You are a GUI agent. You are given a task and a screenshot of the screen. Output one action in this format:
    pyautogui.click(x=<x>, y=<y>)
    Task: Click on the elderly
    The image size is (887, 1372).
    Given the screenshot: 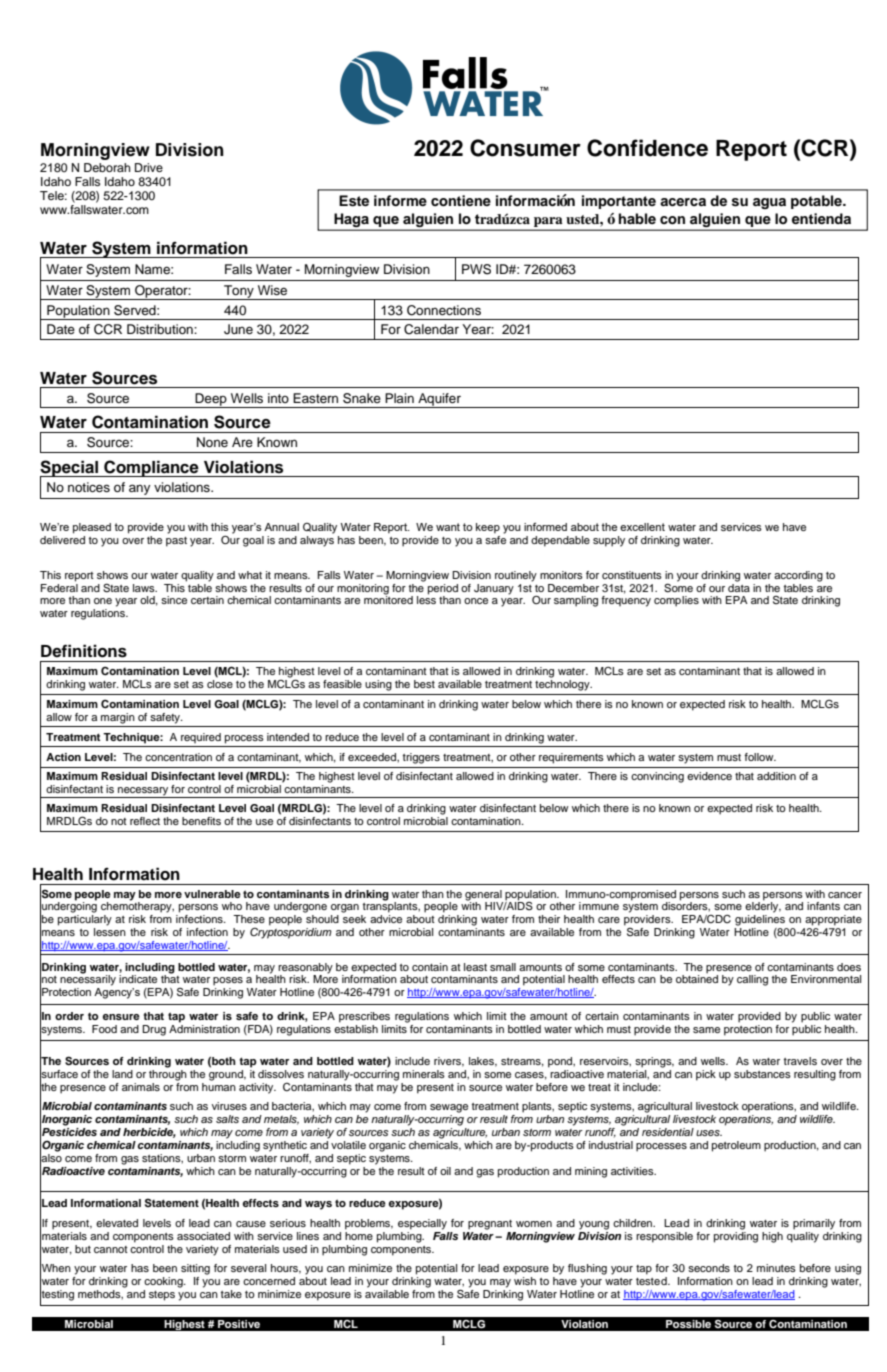 What is the action you would take?
    pyautogui.click(x=763, y=906)
